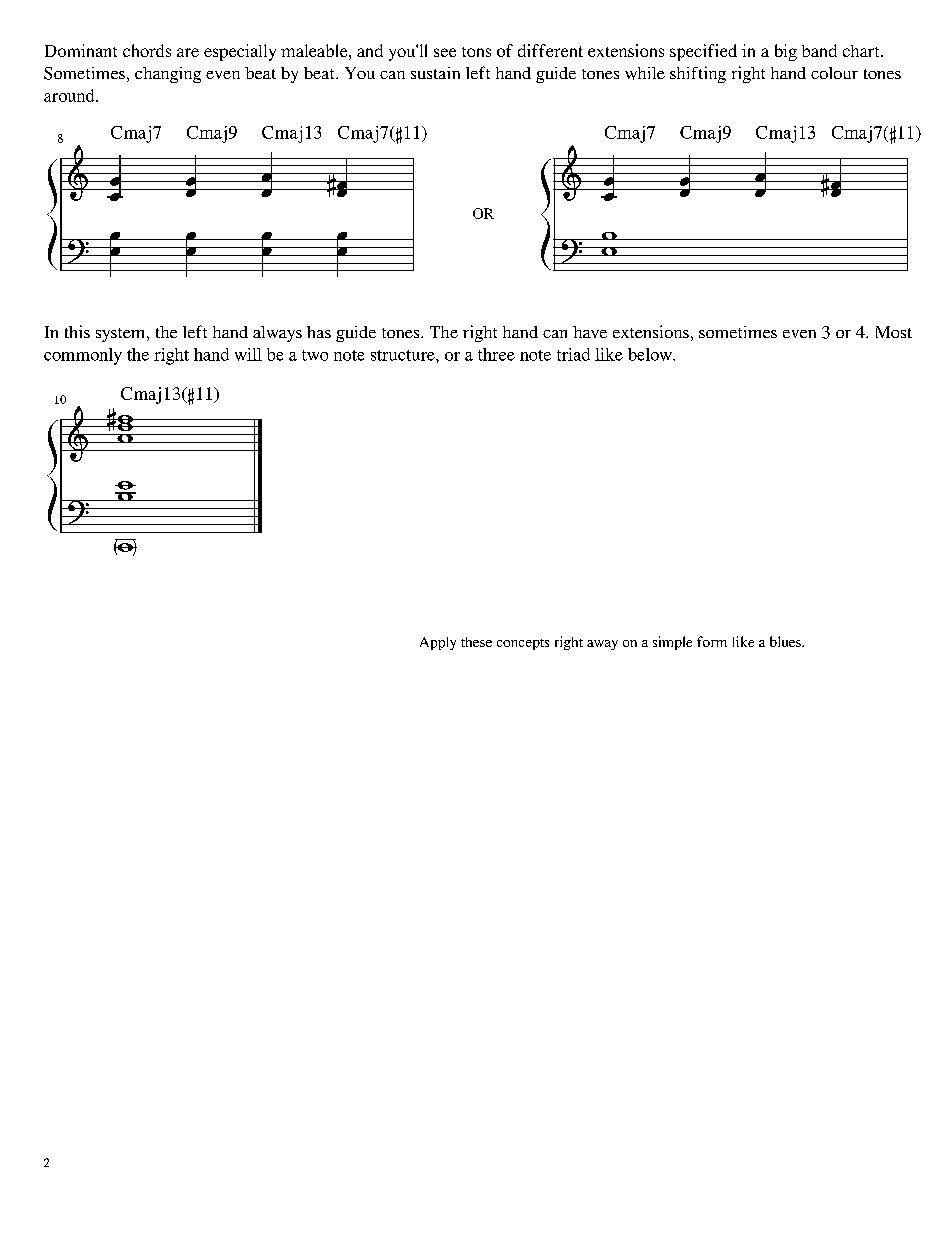  What do you see at coordinates (70, 95) in the page?
I see `around` at bounding box center [70, 95].
